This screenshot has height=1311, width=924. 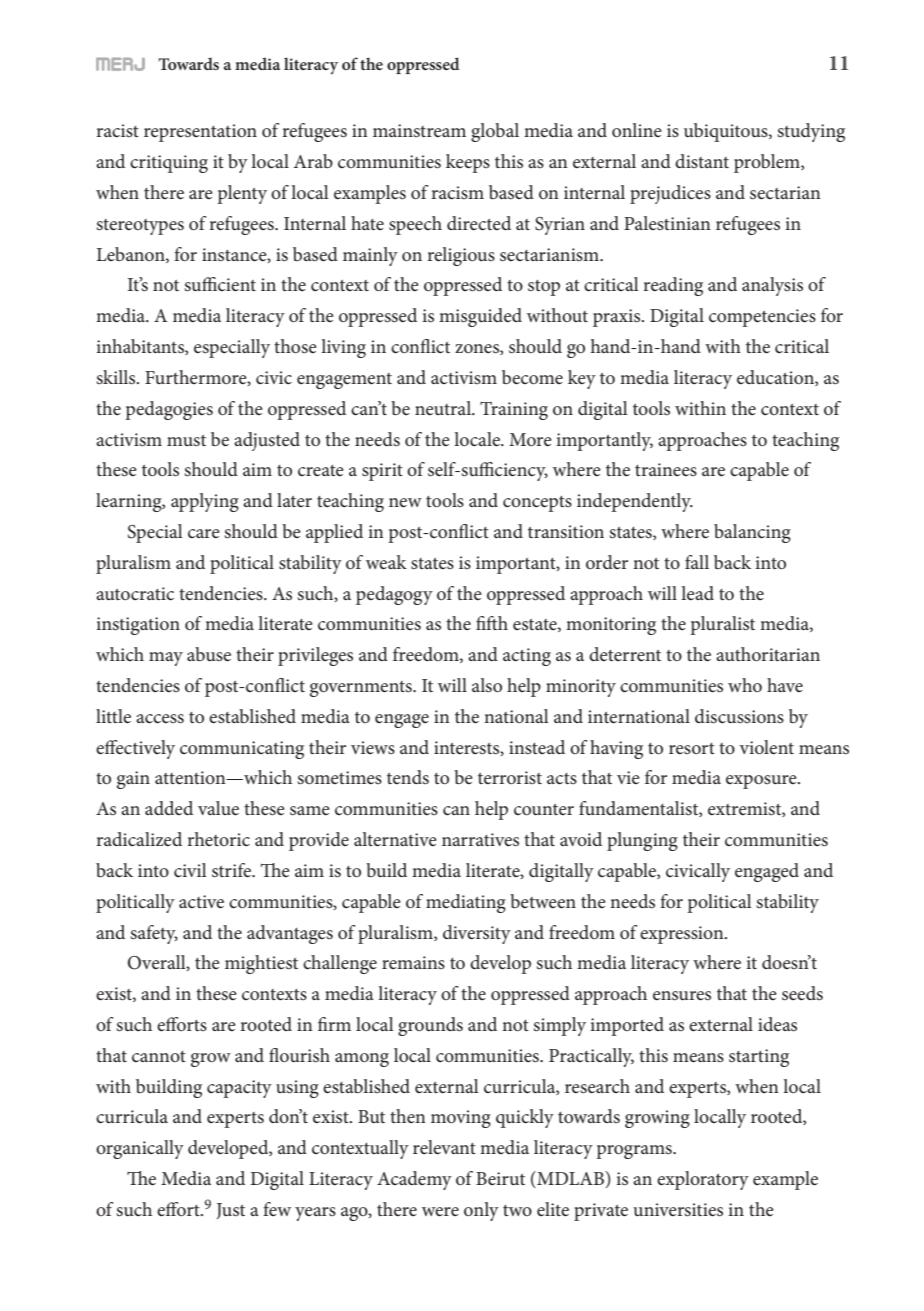 What do you see at coordinates (703, 1180) in the screenshot?
I see `exploratory` at bounding box center [703, 1180].
